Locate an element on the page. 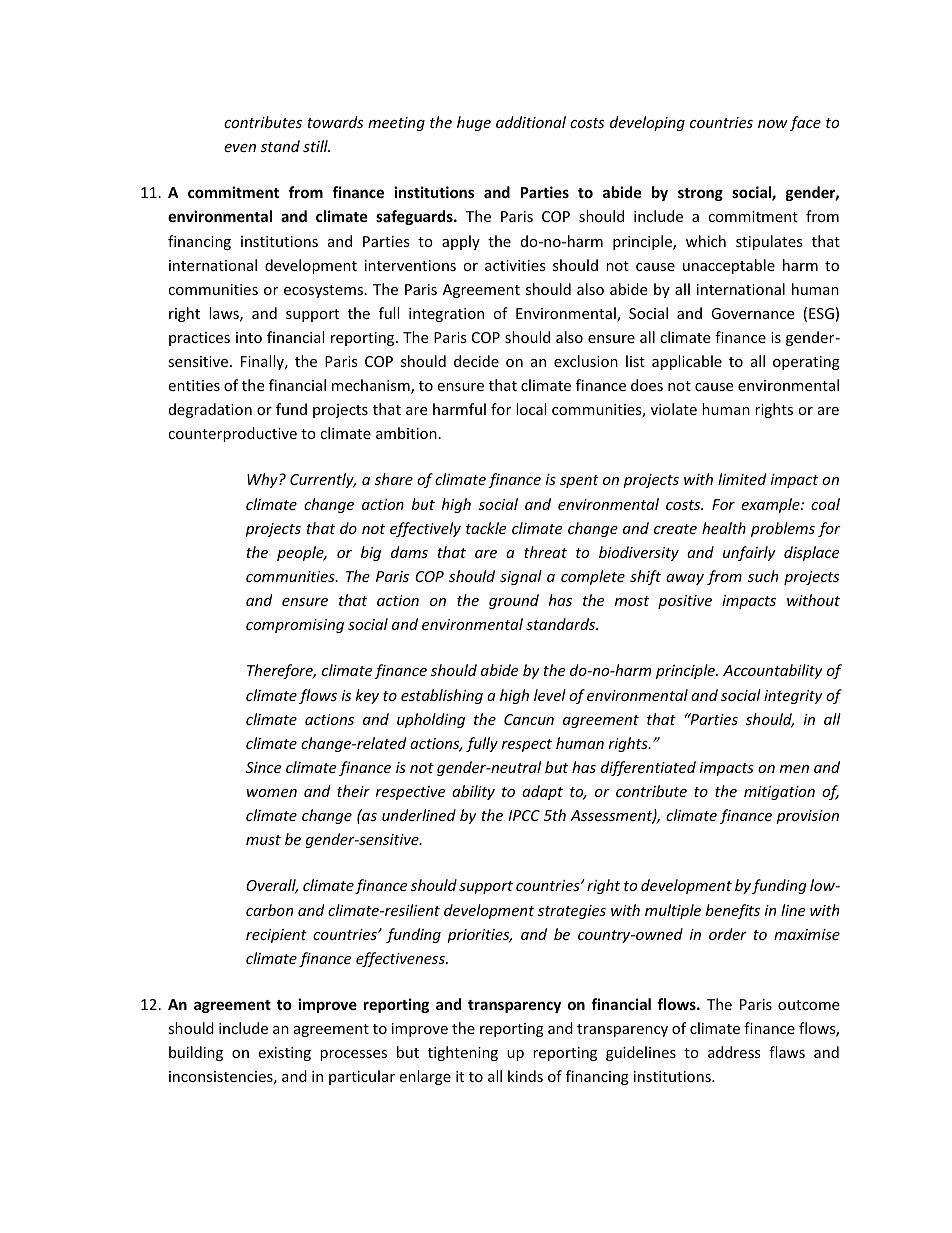 This document has width=952, height=1233. kinds is located at coordinates (525, 1076).
